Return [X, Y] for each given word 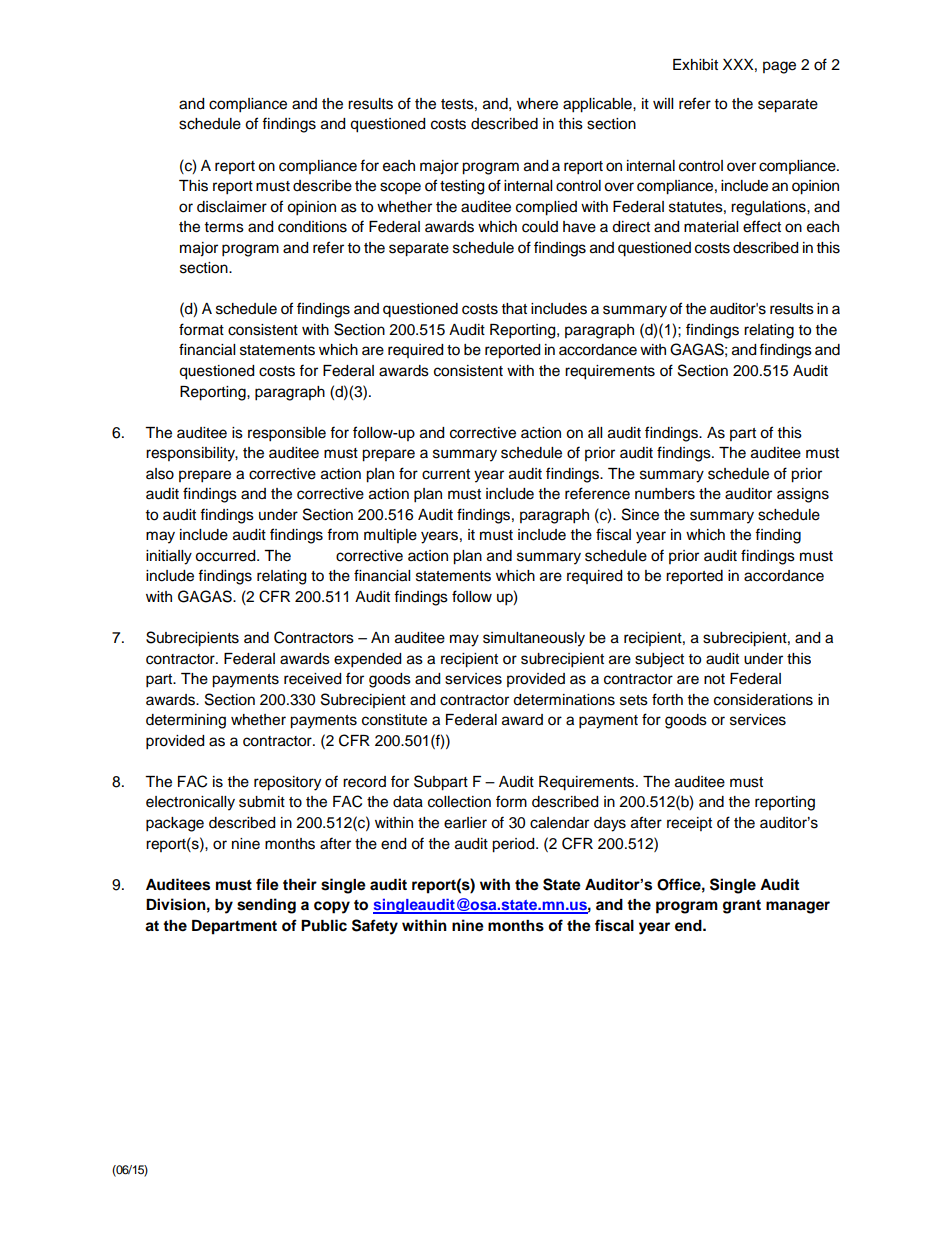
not [714, 679]
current [446, 474]
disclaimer [232, 207]
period [514, 845]
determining [186, 721]
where [537, 104]
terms [224, 227]
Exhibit [695, 65]
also [160, 474]
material [711, 227]
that [514, 309]
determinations [564, 700]
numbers [665, 494]
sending [266, 906]
